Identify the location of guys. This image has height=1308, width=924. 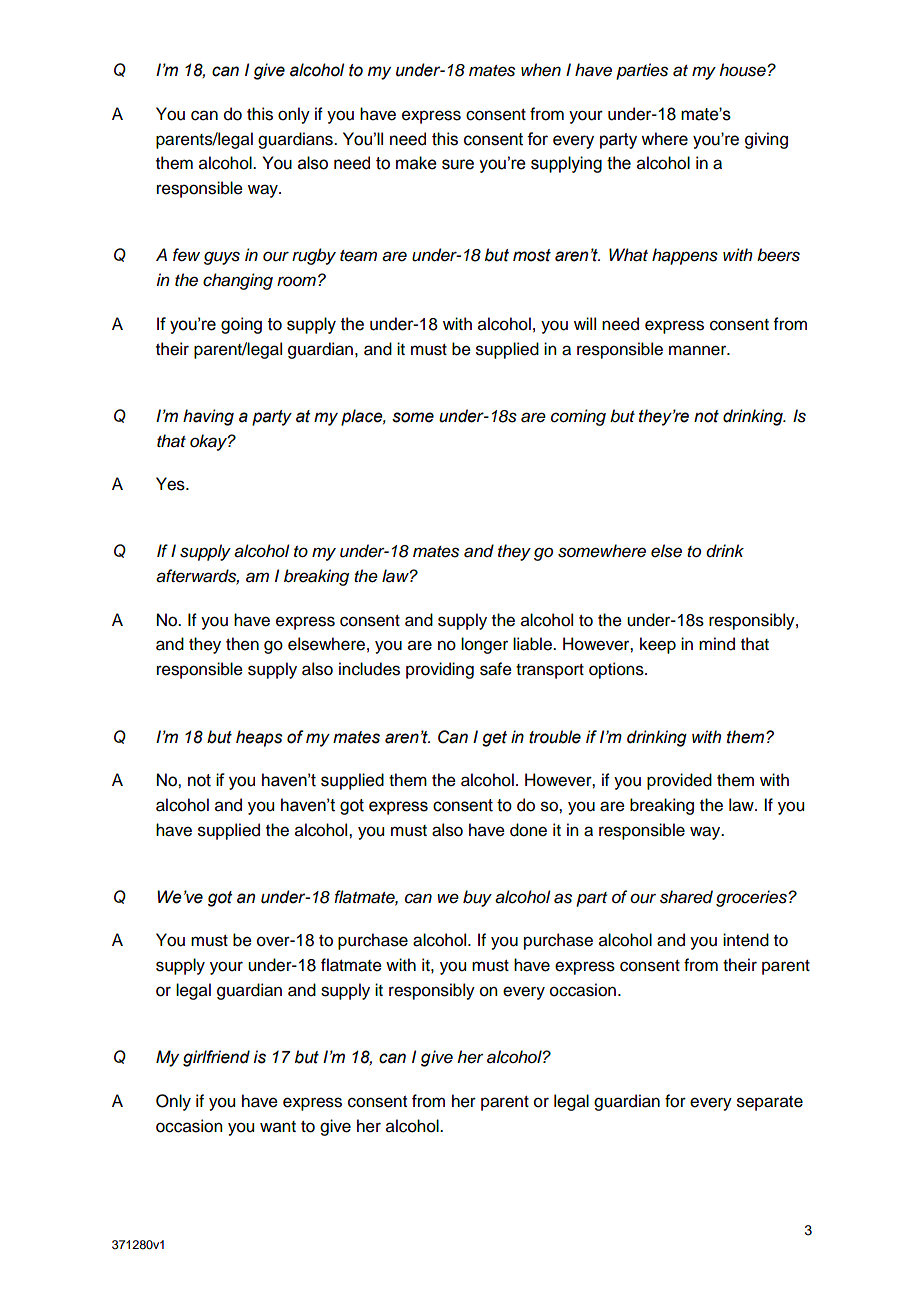
(222, 258).
